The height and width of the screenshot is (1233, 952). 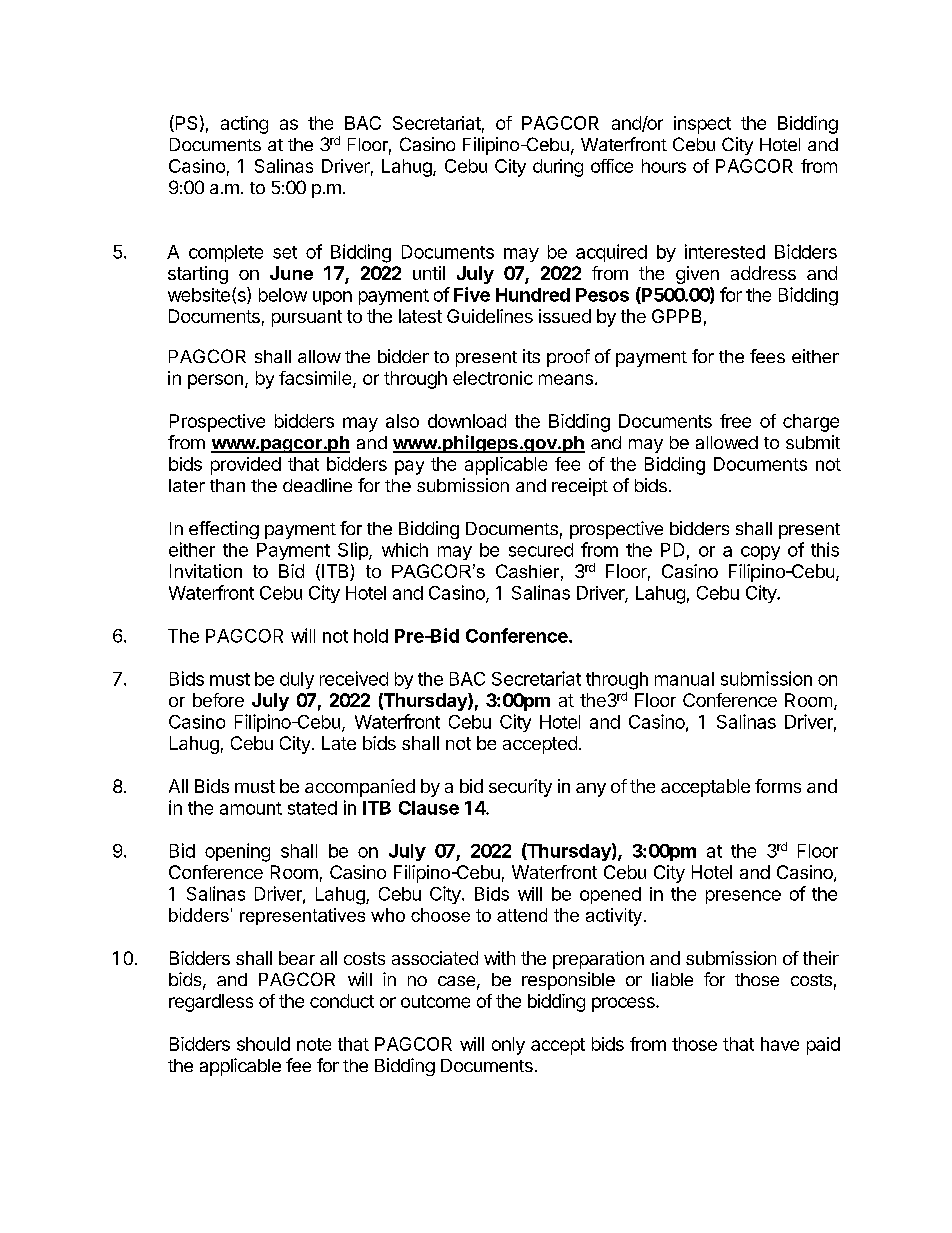 What do you see at coordinates (702, 125) in the screenshot?
I see `inspect` at bounding box center [702, 125].
